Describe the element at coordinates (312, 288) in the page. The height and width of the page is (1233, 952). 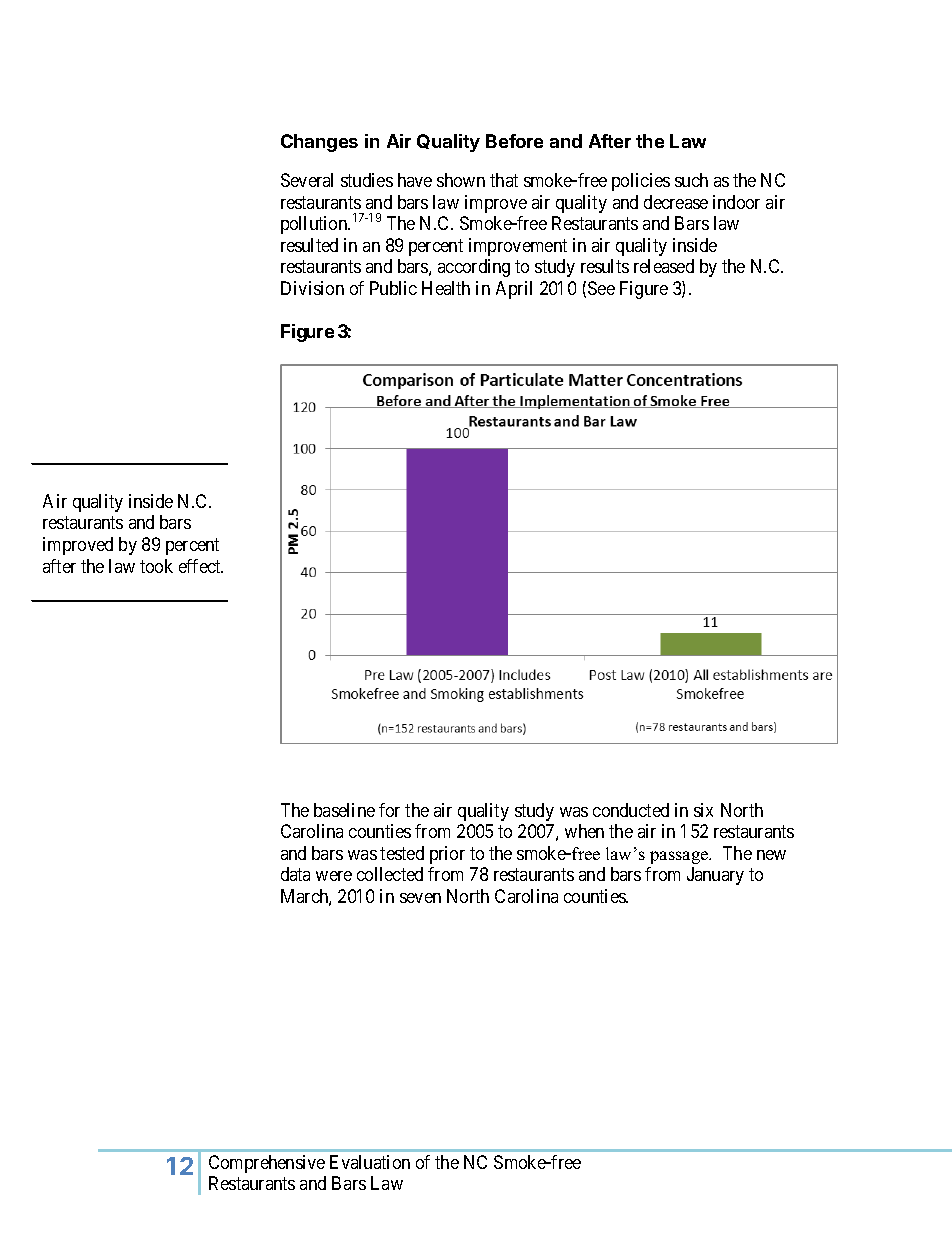
I see `Division` at that location.
